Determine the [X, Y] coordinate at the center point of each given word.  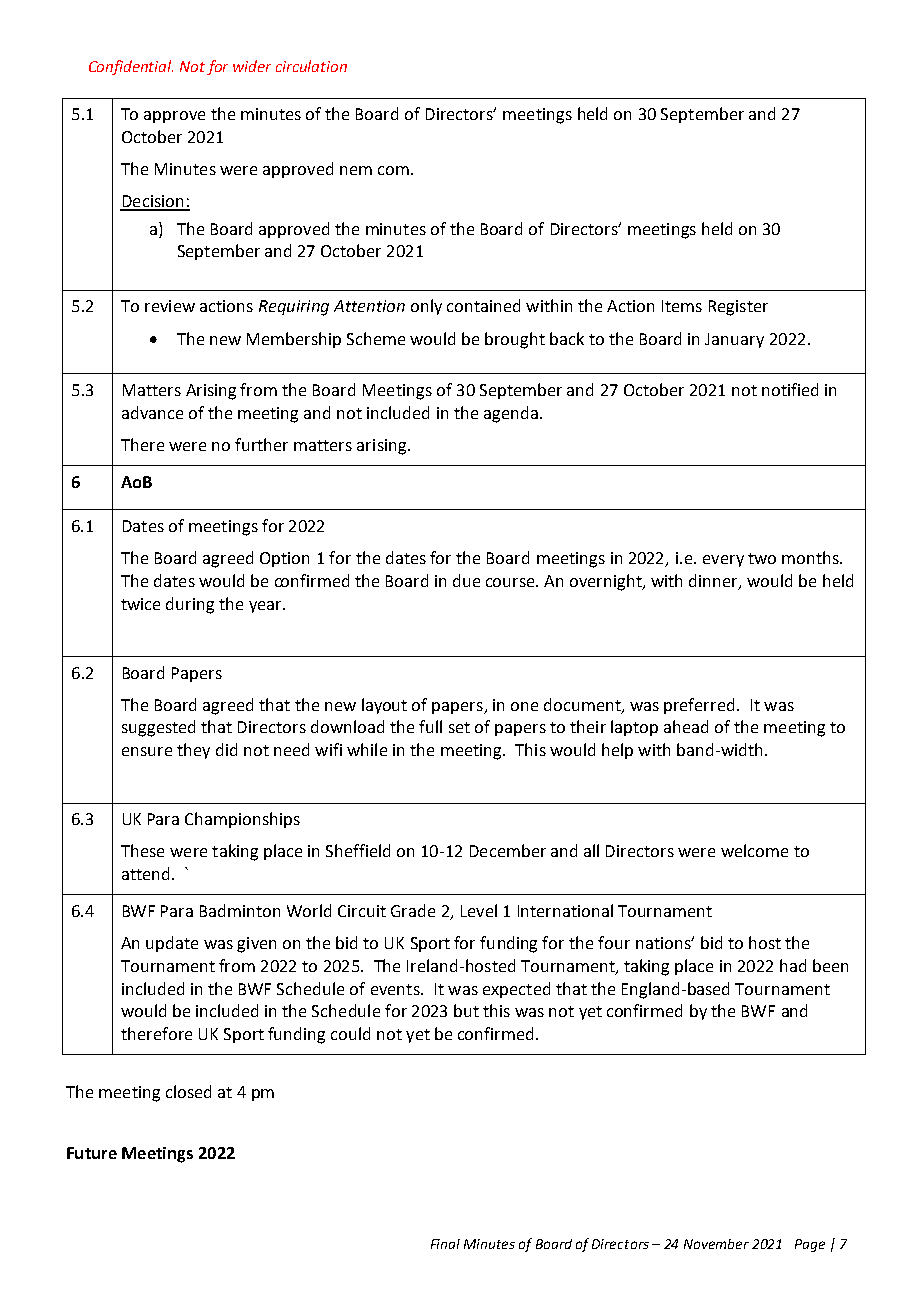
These [142, 850]
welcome [754, 850]
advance [152, 412]
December [508, 850]
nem [356, 170]
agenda [511, 414]
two [762, 558]
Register [738, 308]
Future [92, 1153]
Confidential [131, 67]
